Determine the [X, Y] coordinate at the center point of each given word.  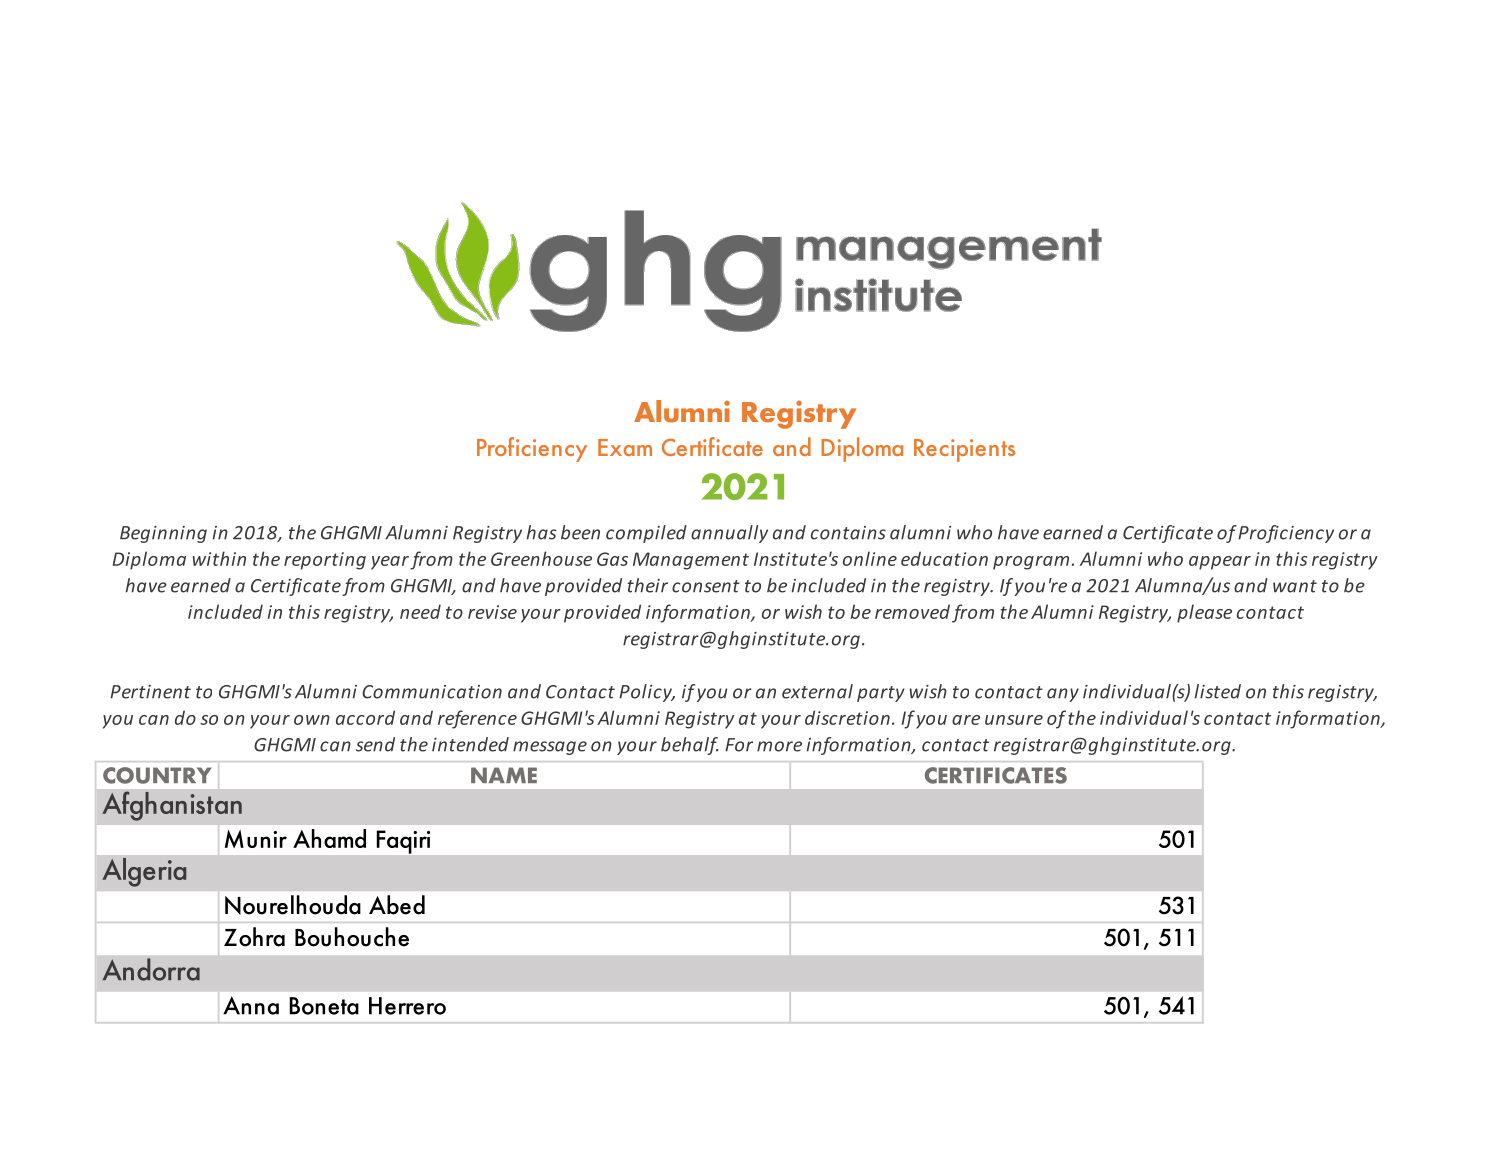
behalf [689, 746]
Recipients [964, 450]
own [312, 720]
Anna [251, 1005]
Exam [625, 447]
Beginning [163, 534]
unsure [1014, 720]
